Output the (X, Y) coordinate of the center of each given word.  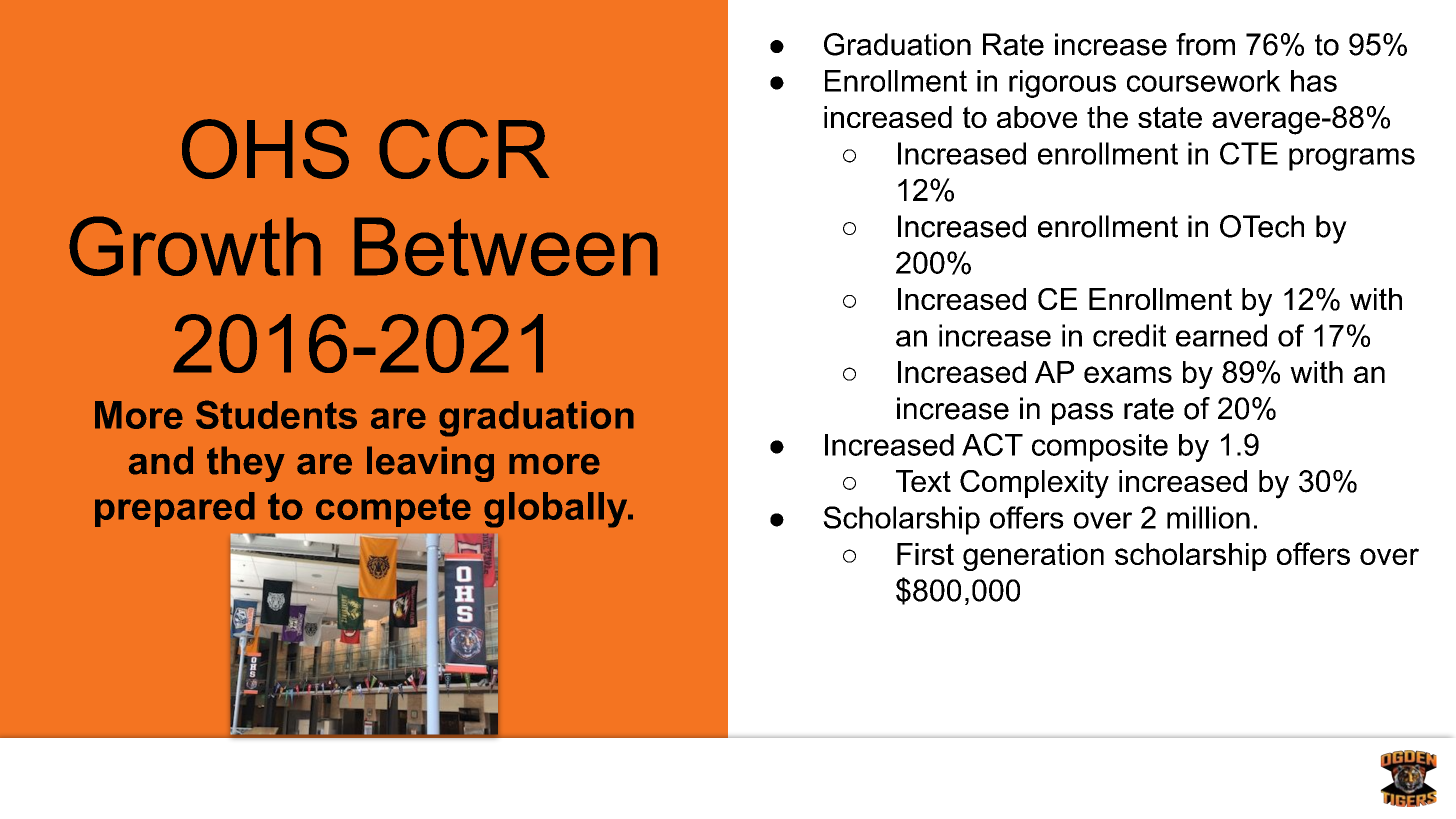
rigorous (1062, 84)
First (925, 554)
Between (506, 246)
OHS (265, 149)
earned (1221, 335)
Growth (195, 246)
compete (393, 510)
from (1205, 44)
